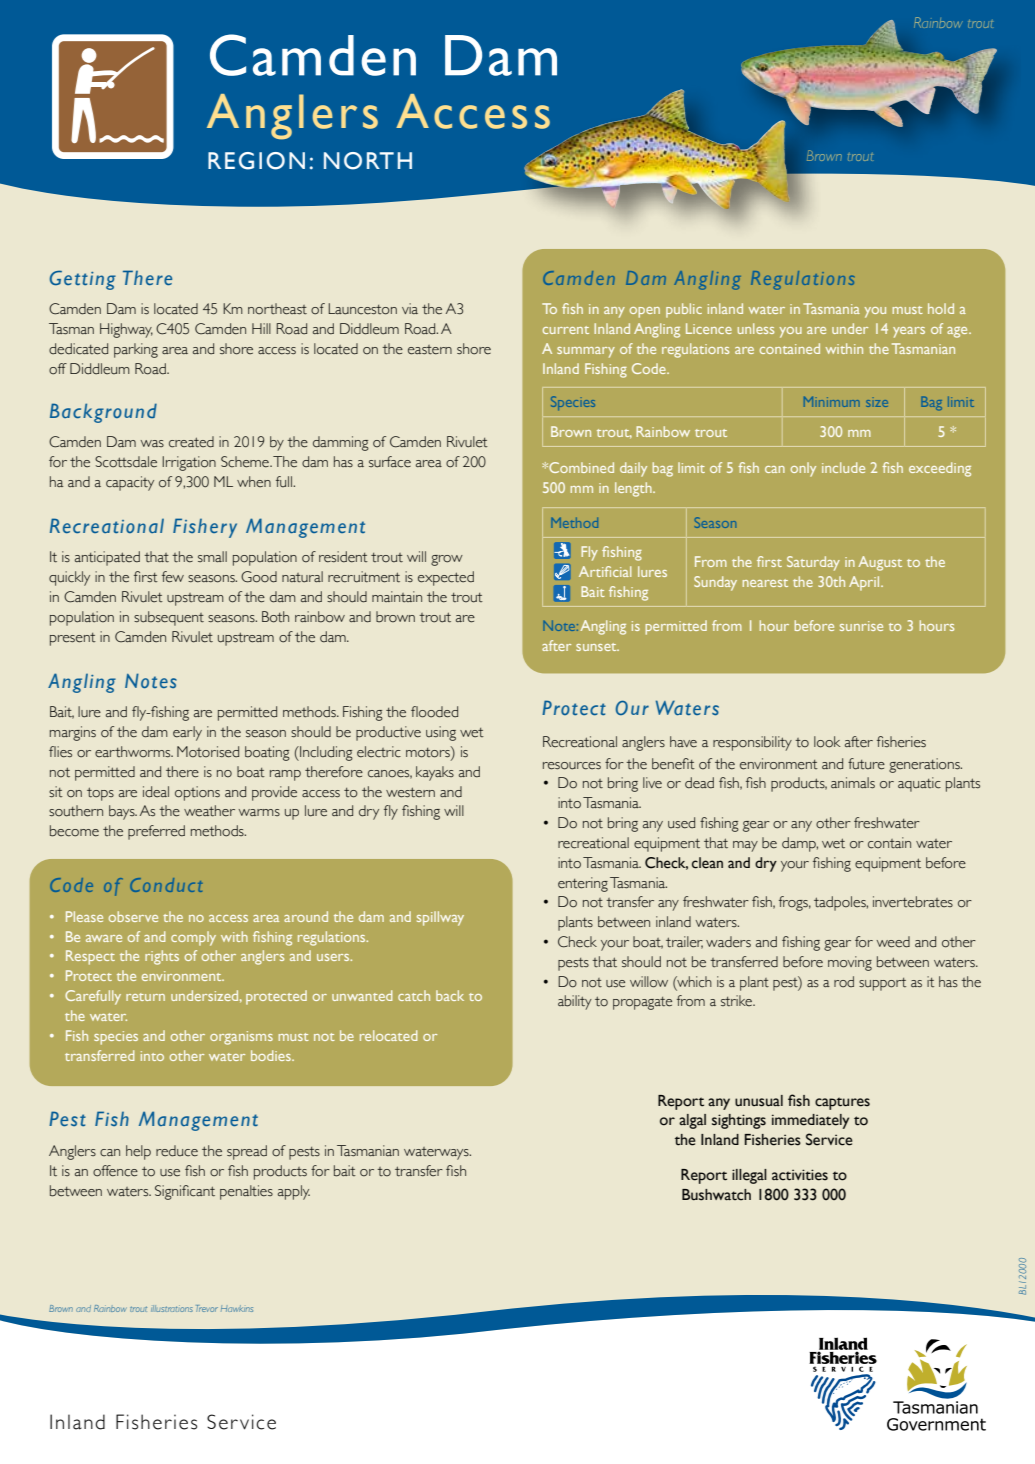 This document has height=1464, width=1035. Describe the element at coordinates (410, 308) in the document. I see `via` at that location.
